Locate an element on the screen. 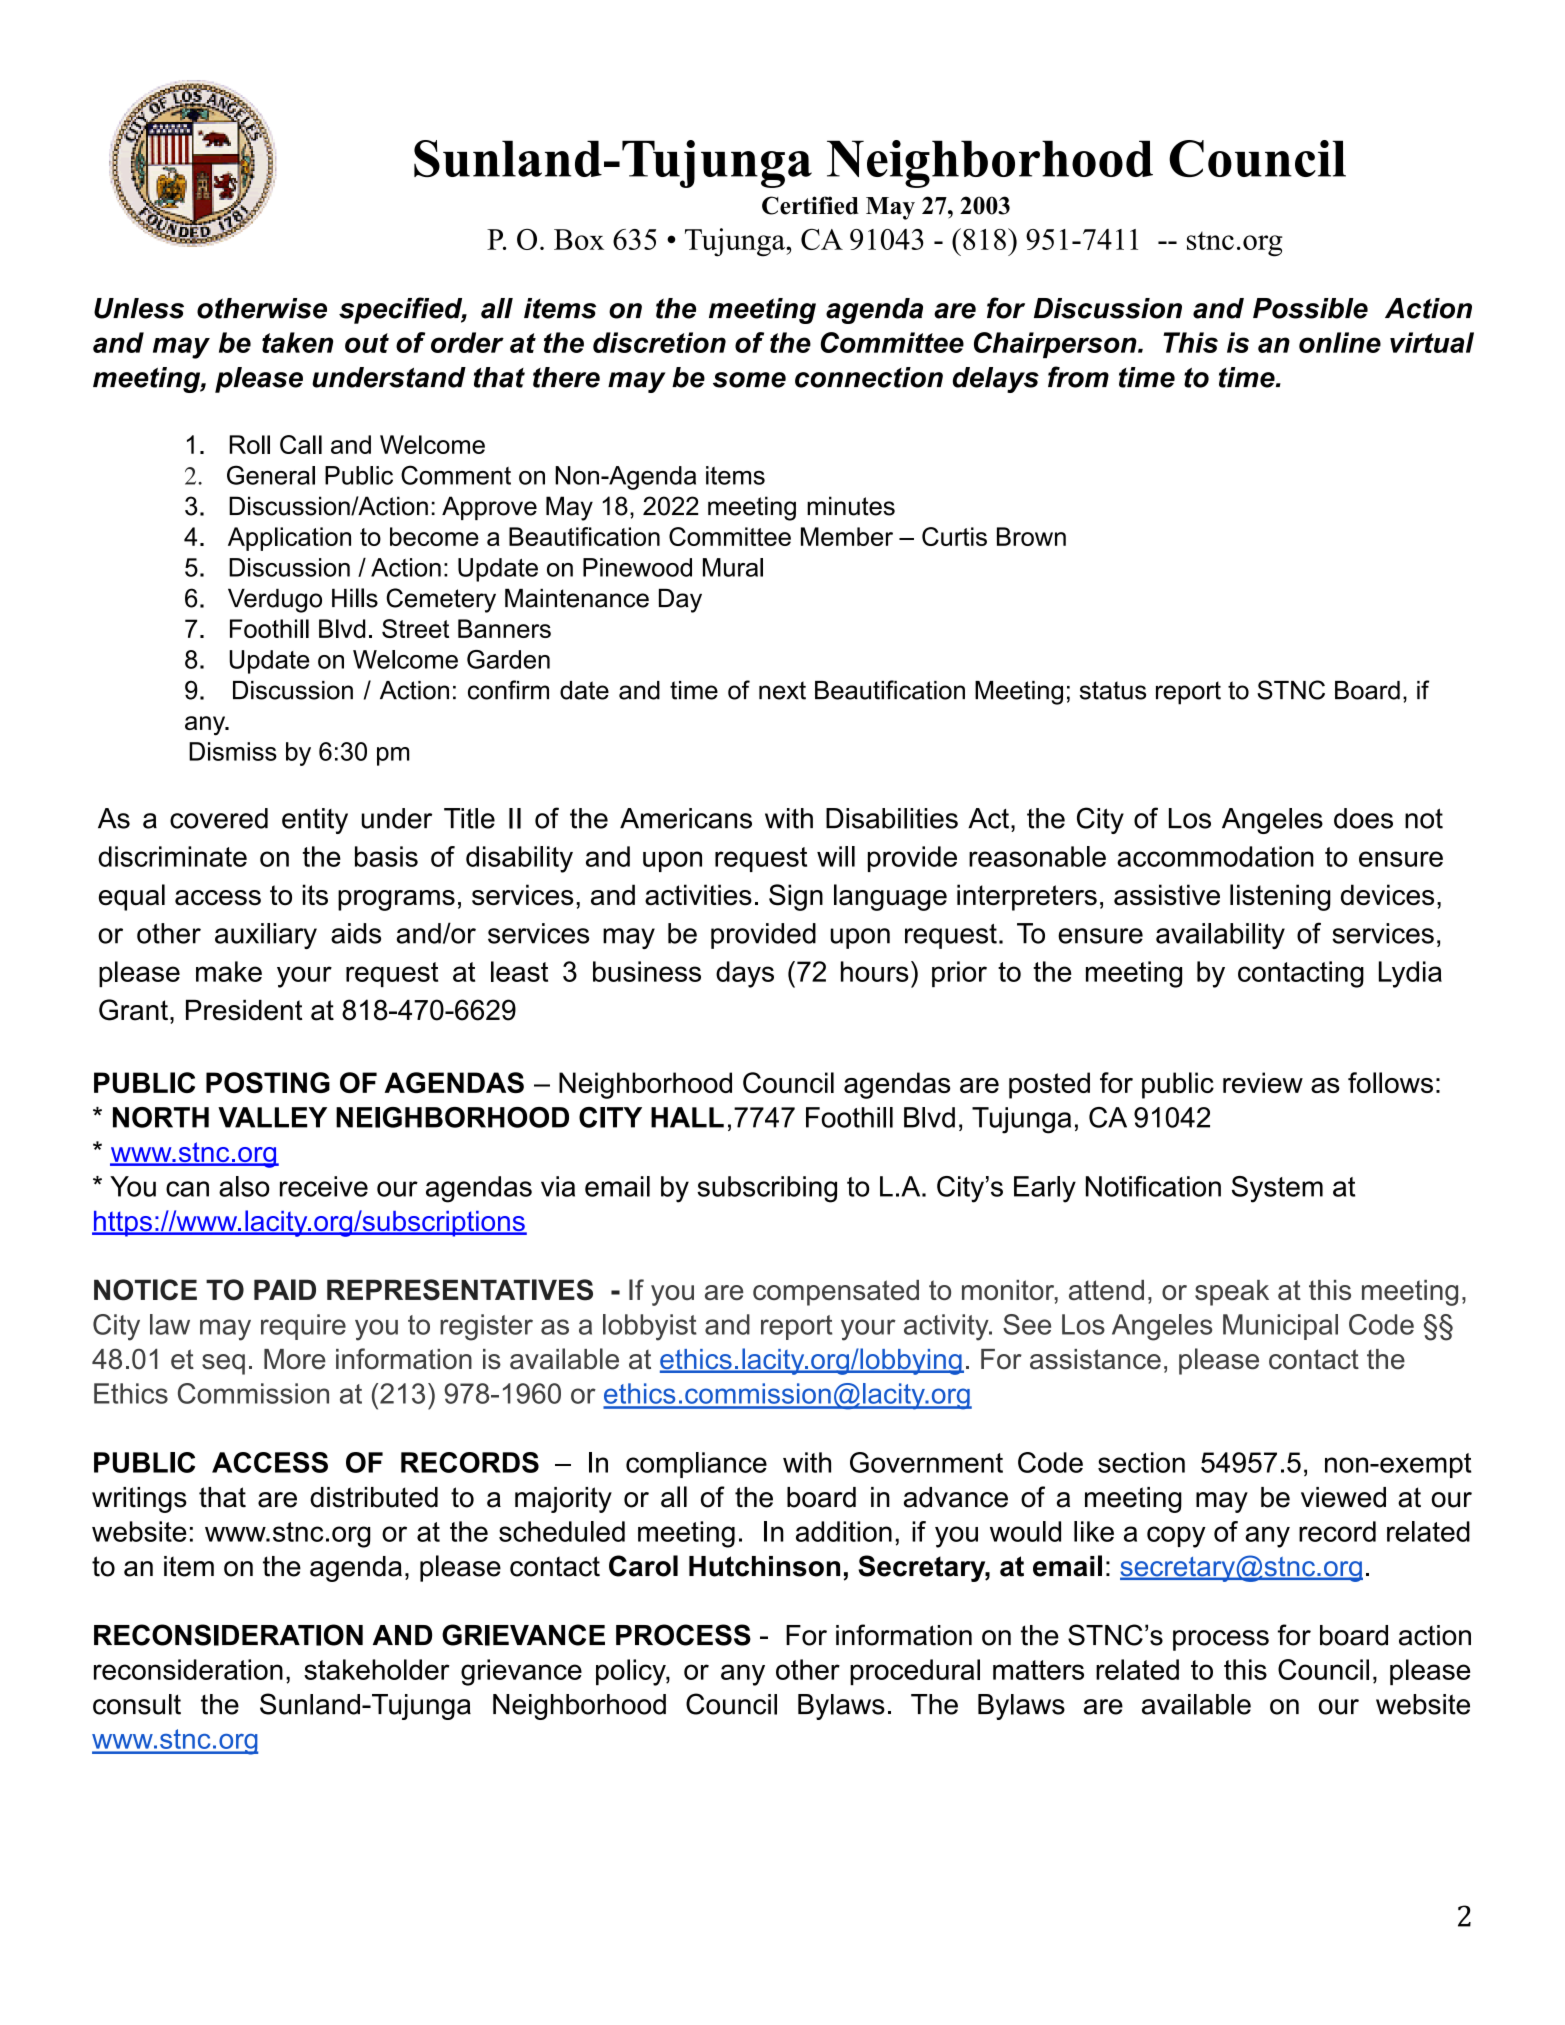 This screenshot has width=1565, height=2025. Possible is located at coordinates (1310, 308).
